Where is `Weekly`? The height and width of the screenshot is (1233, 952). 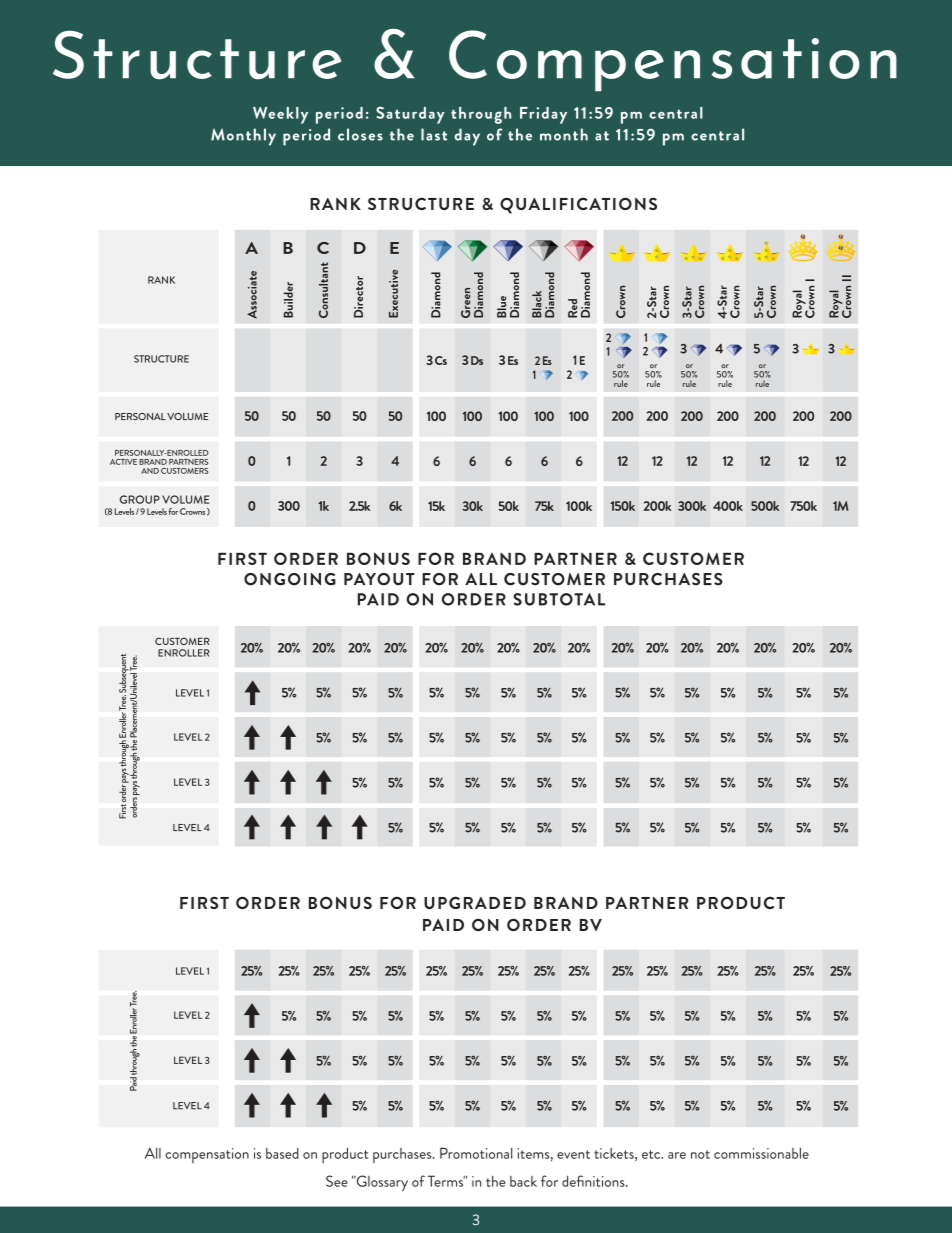
Weekly is located at coordinates (280, 115).
